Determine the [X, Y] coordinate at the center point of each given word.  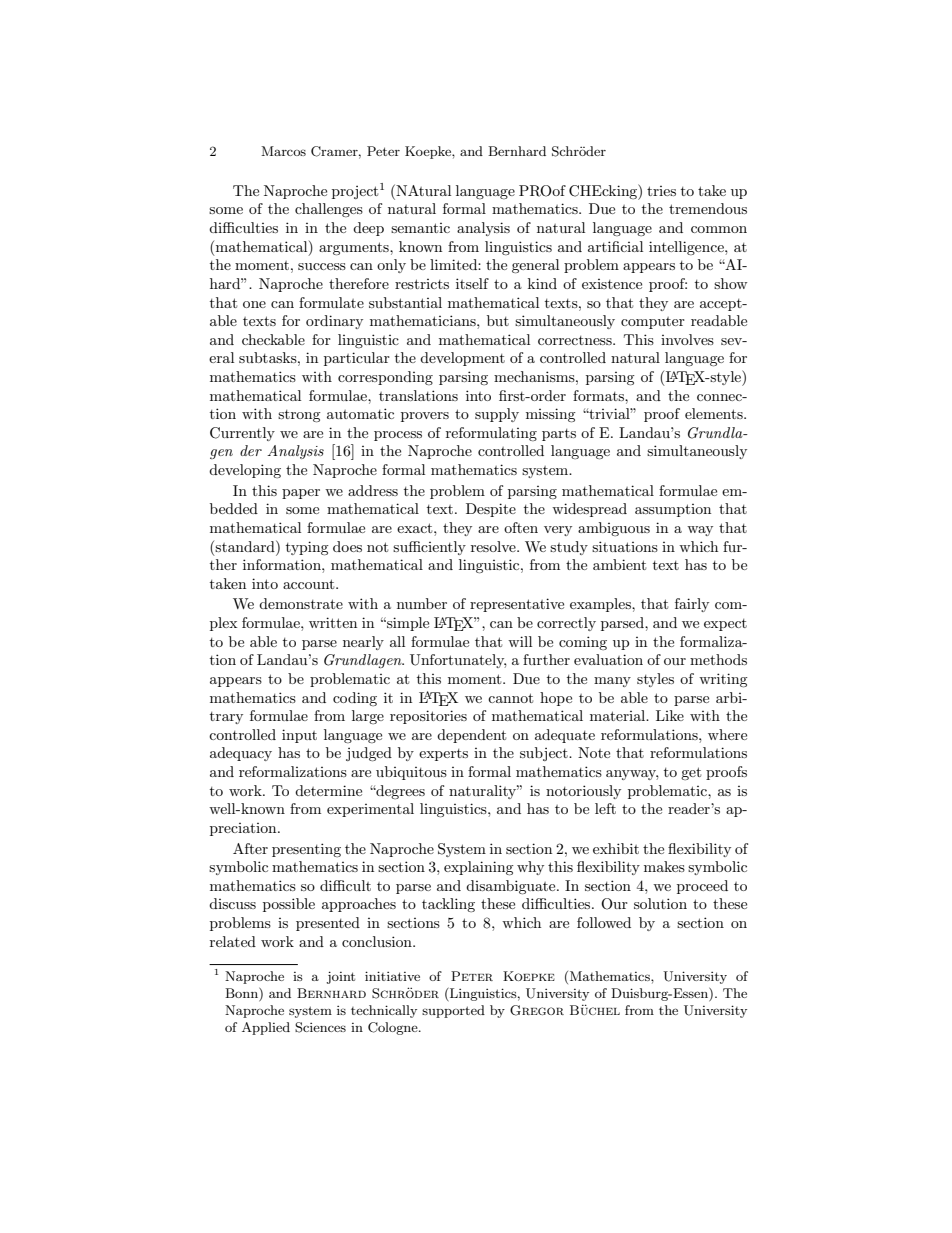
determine [328, 790]
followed [604, 922]
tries [661, 191]
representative [517, 605]
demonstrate [301, 603]
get [691, 773]
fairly [692, 605]
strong [299, 416]
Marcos [283, 151]
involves [687, 339]
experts [443, 755]
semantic [420, 228]
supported [453, 1011]
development [462, 359]
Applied [266, 1028]
